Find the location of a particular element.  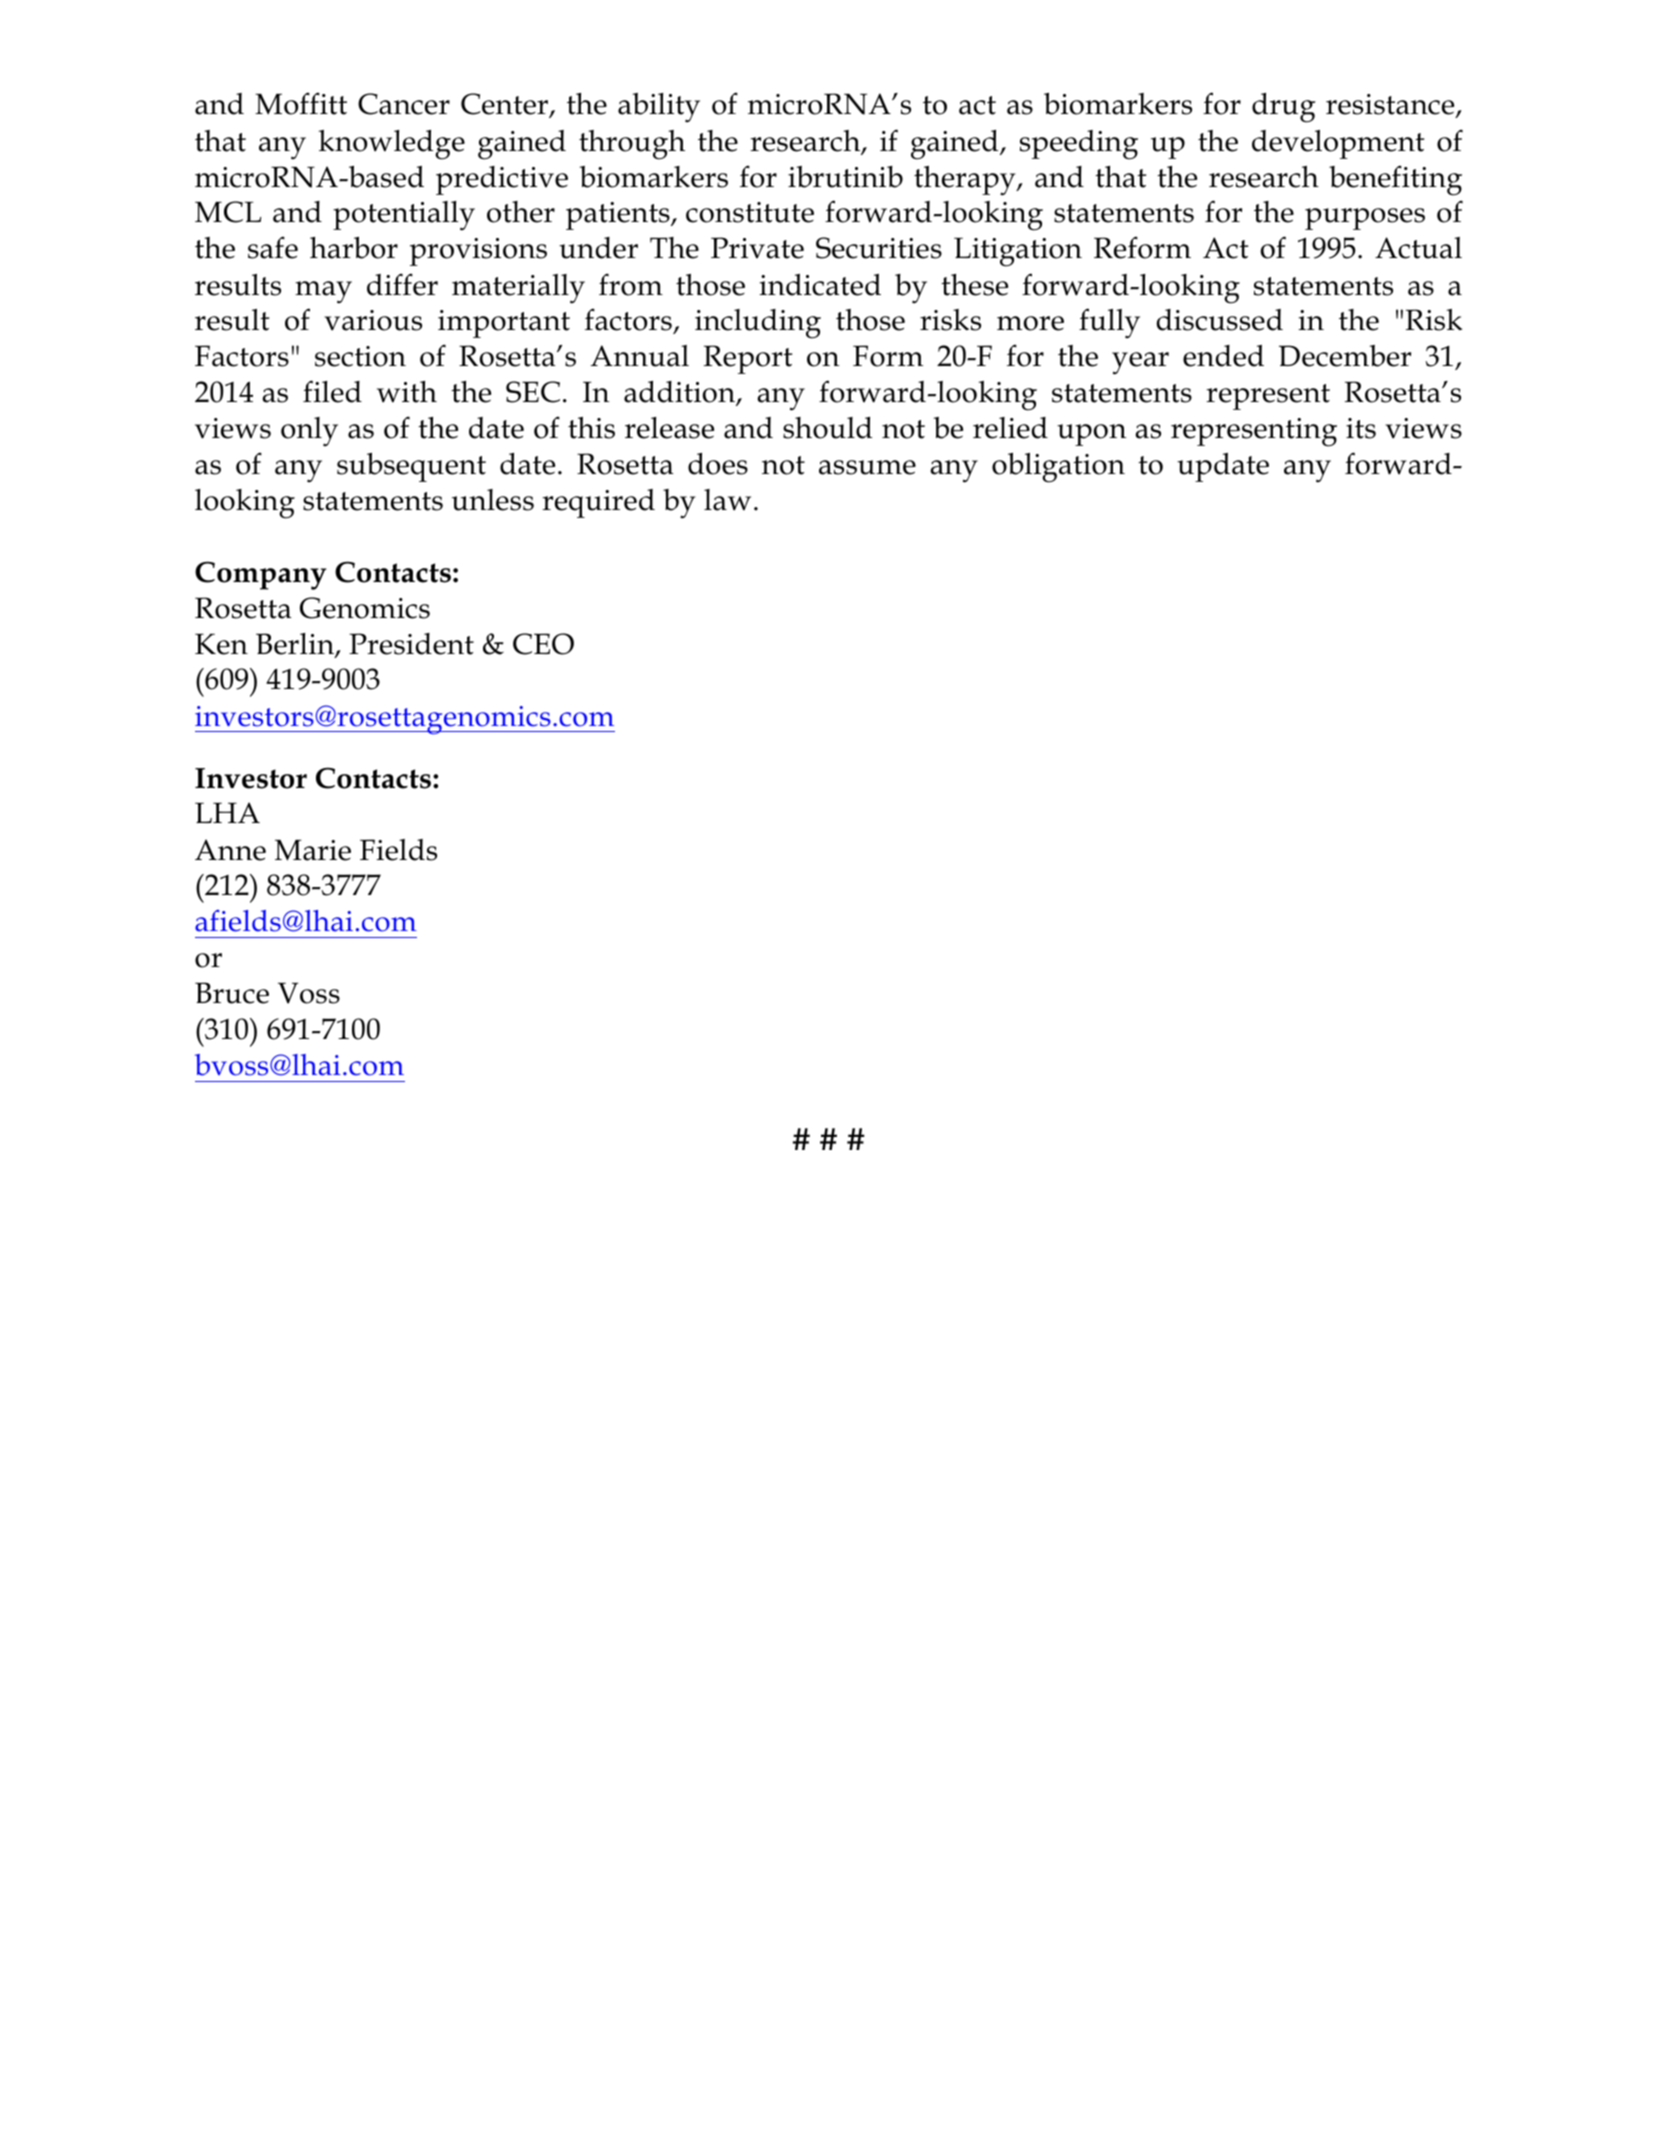

obligation is located at coordinates (1058, 468).
